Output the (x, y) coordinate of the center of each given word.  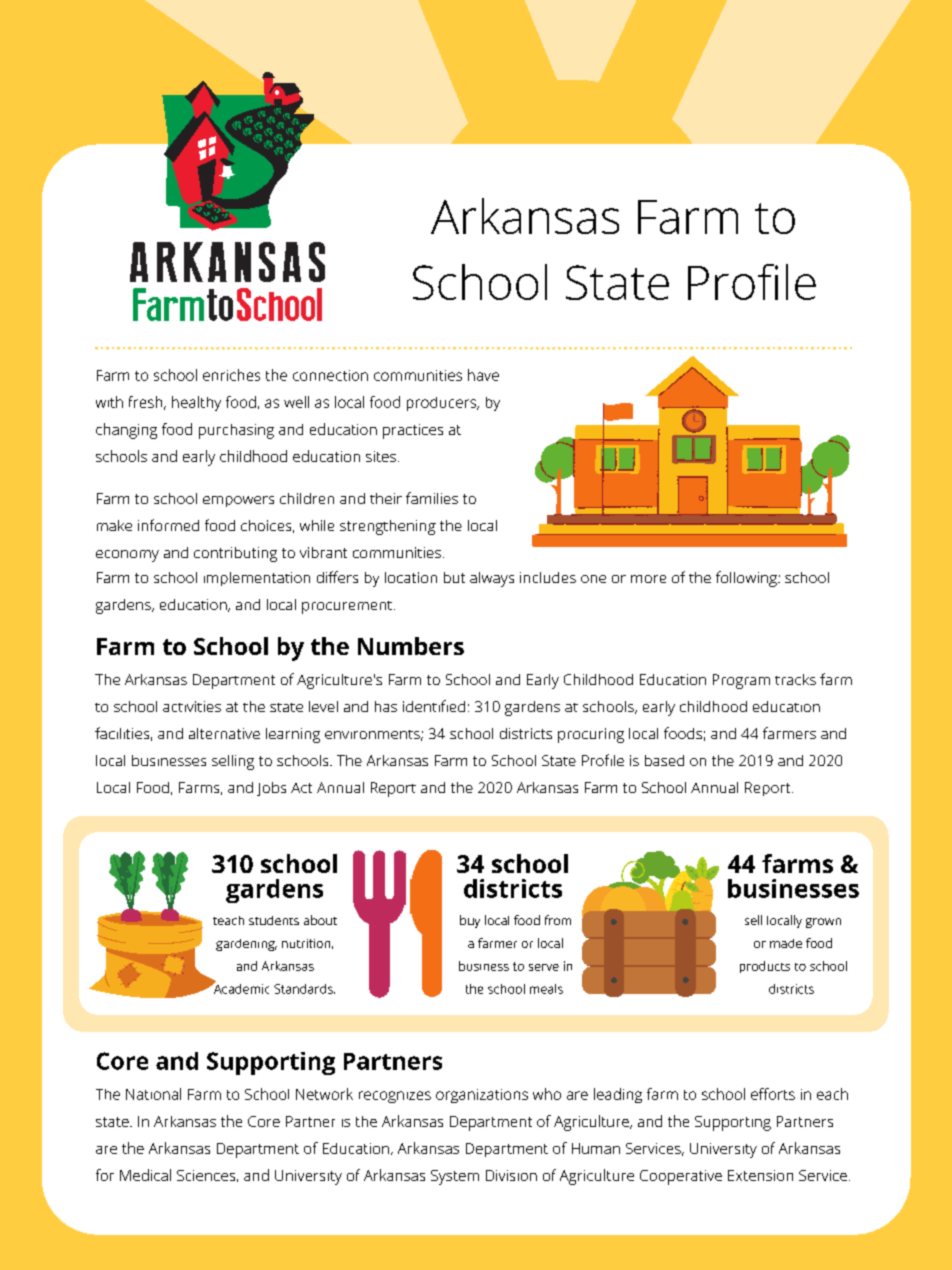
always (492, 579)
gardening (246, 945)
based (664, 760)
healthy (196, 403)
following (746, 579)
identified (434, 706)
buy (470, 921)
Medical (145, 1175)
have (483, 375)
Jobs (271, 789)
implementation (257, 579)
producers (442, 404)
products (765, 967)
